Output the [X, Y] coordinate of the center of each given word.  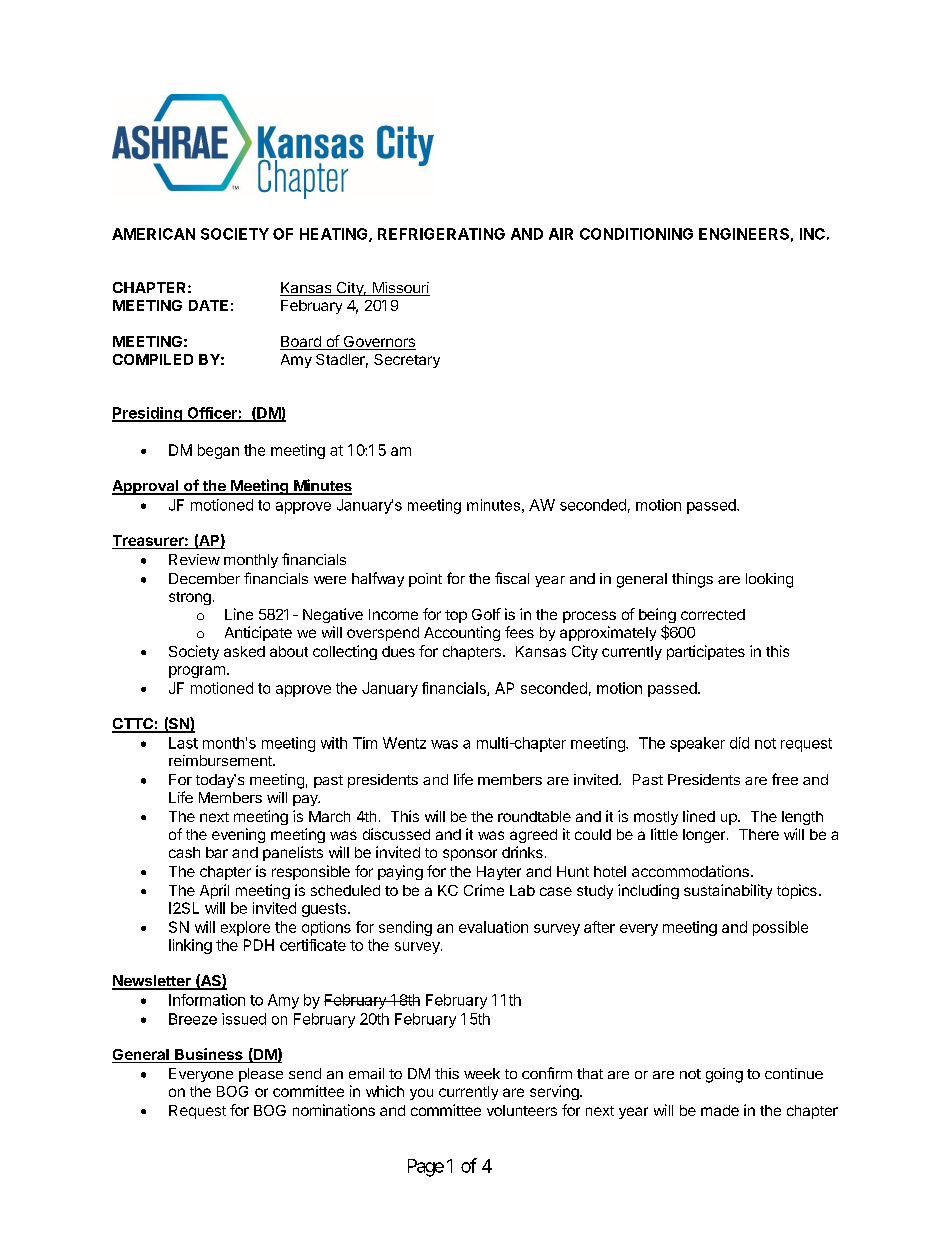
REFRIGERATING [441, 234]
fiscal [512, 578]
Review [194, 559]
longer [705, 836]
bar [217, 852]
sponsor [470, 855]
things [692, 580]
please [261, 1075]
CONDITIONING [636, 234]
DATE [208, 305]
